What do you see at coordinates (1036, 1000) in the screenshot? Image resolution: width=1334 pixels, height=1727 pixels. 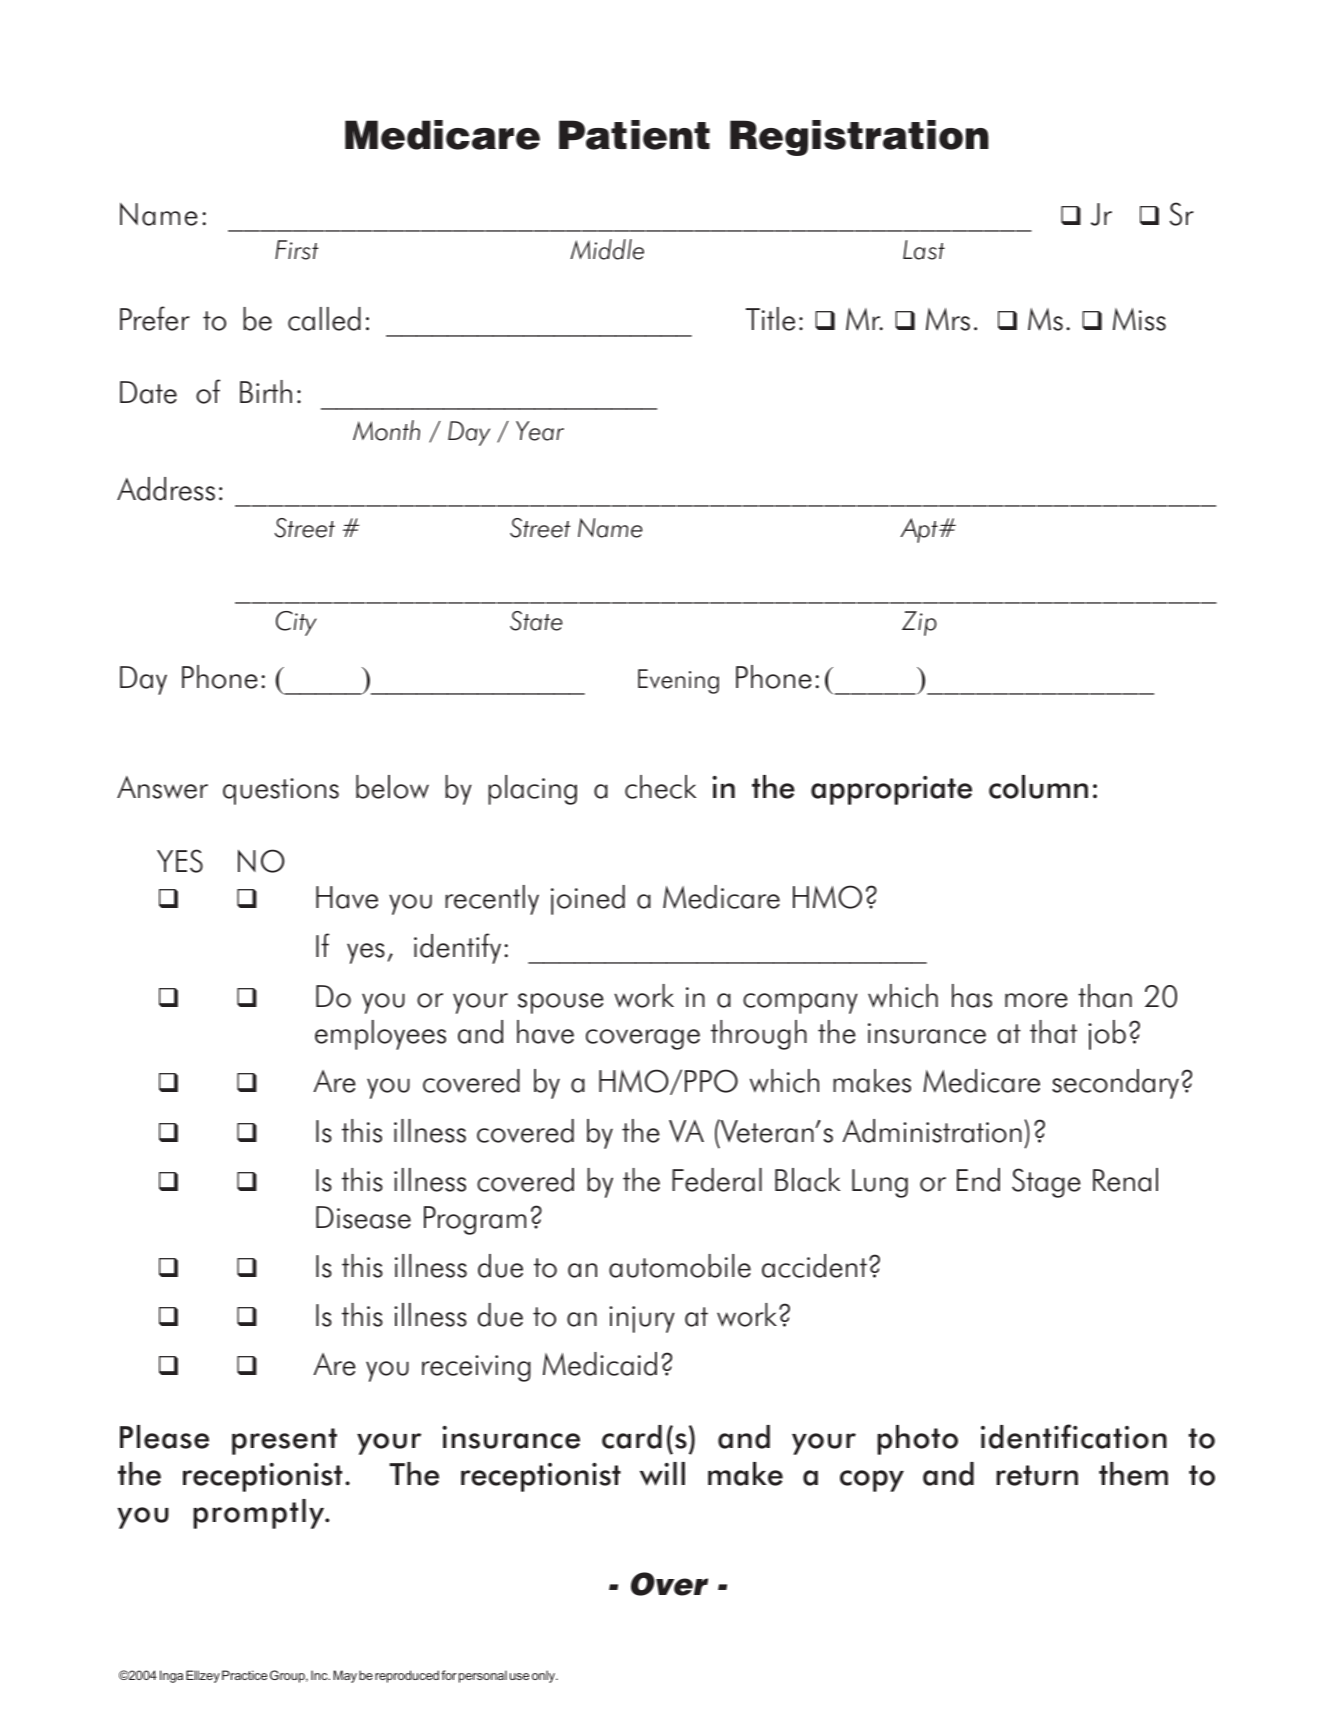 I see `more` at bounding box center [1036, 1000].
